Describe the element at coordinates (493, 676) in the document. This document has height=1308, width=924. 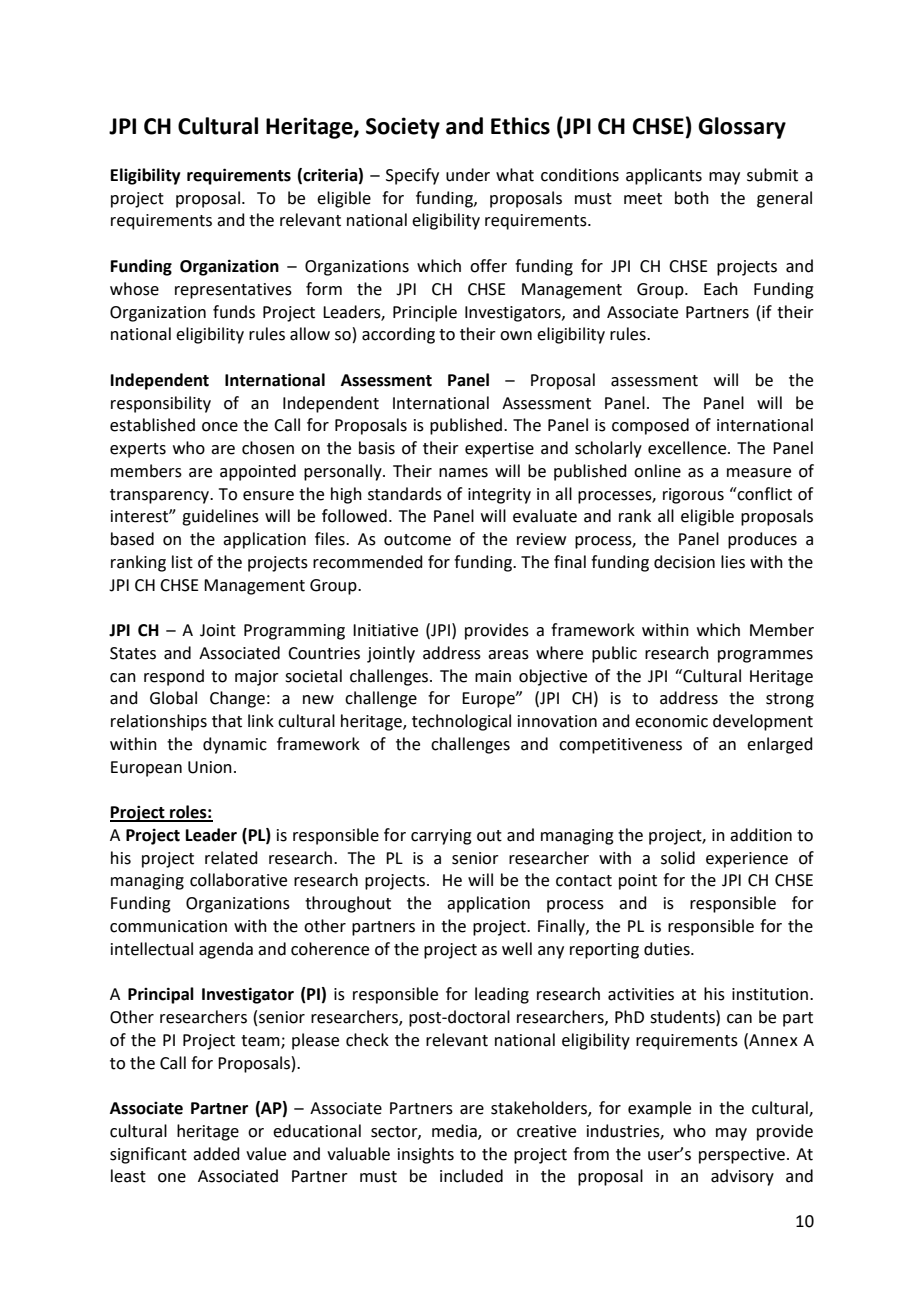
I see `main` at that location.
